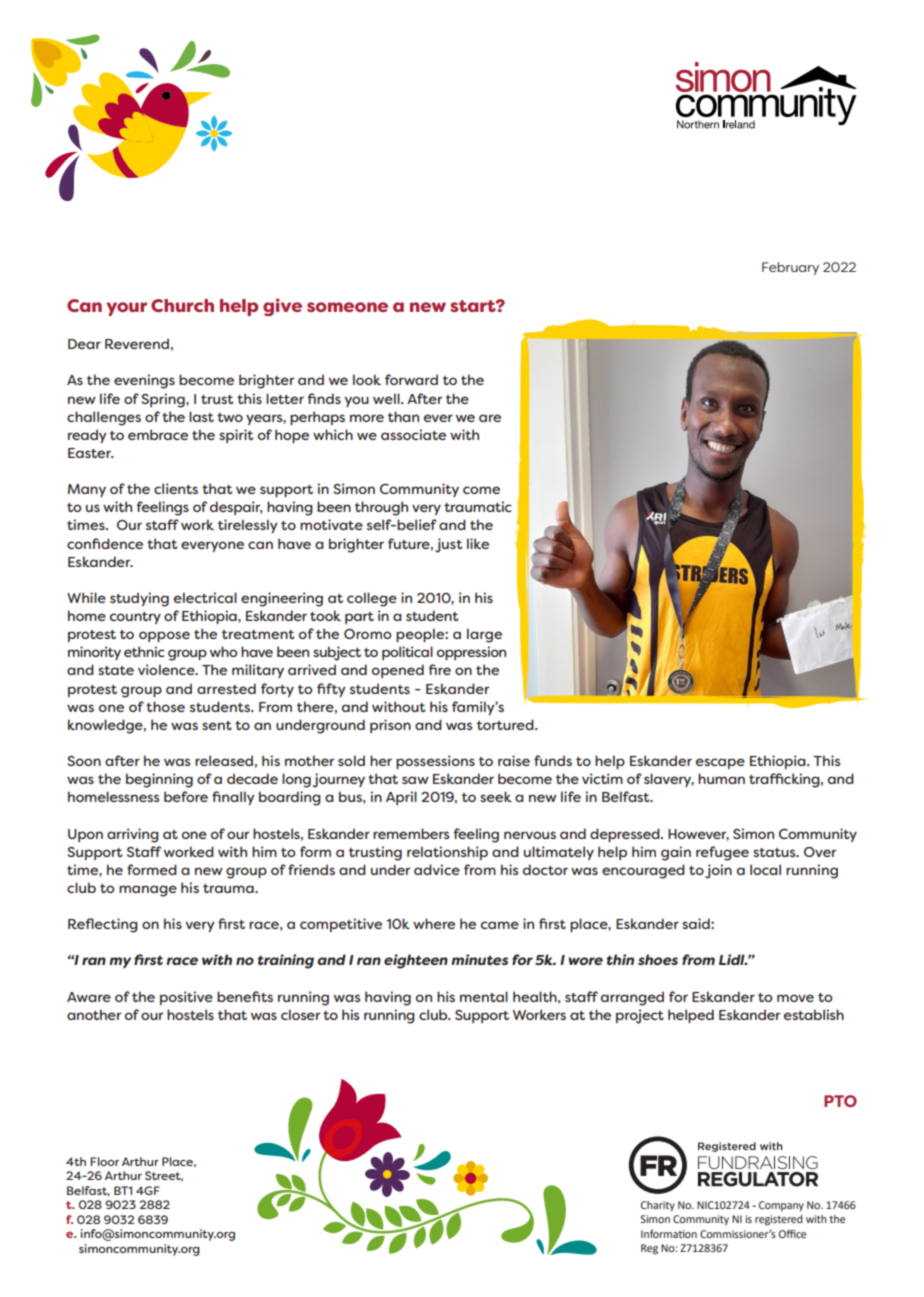 The width and height of the document is (924, 1297). What do you see at coordinates (104, 1161) in the document?
I see `Floor` at bounding box center [104, 1161].
